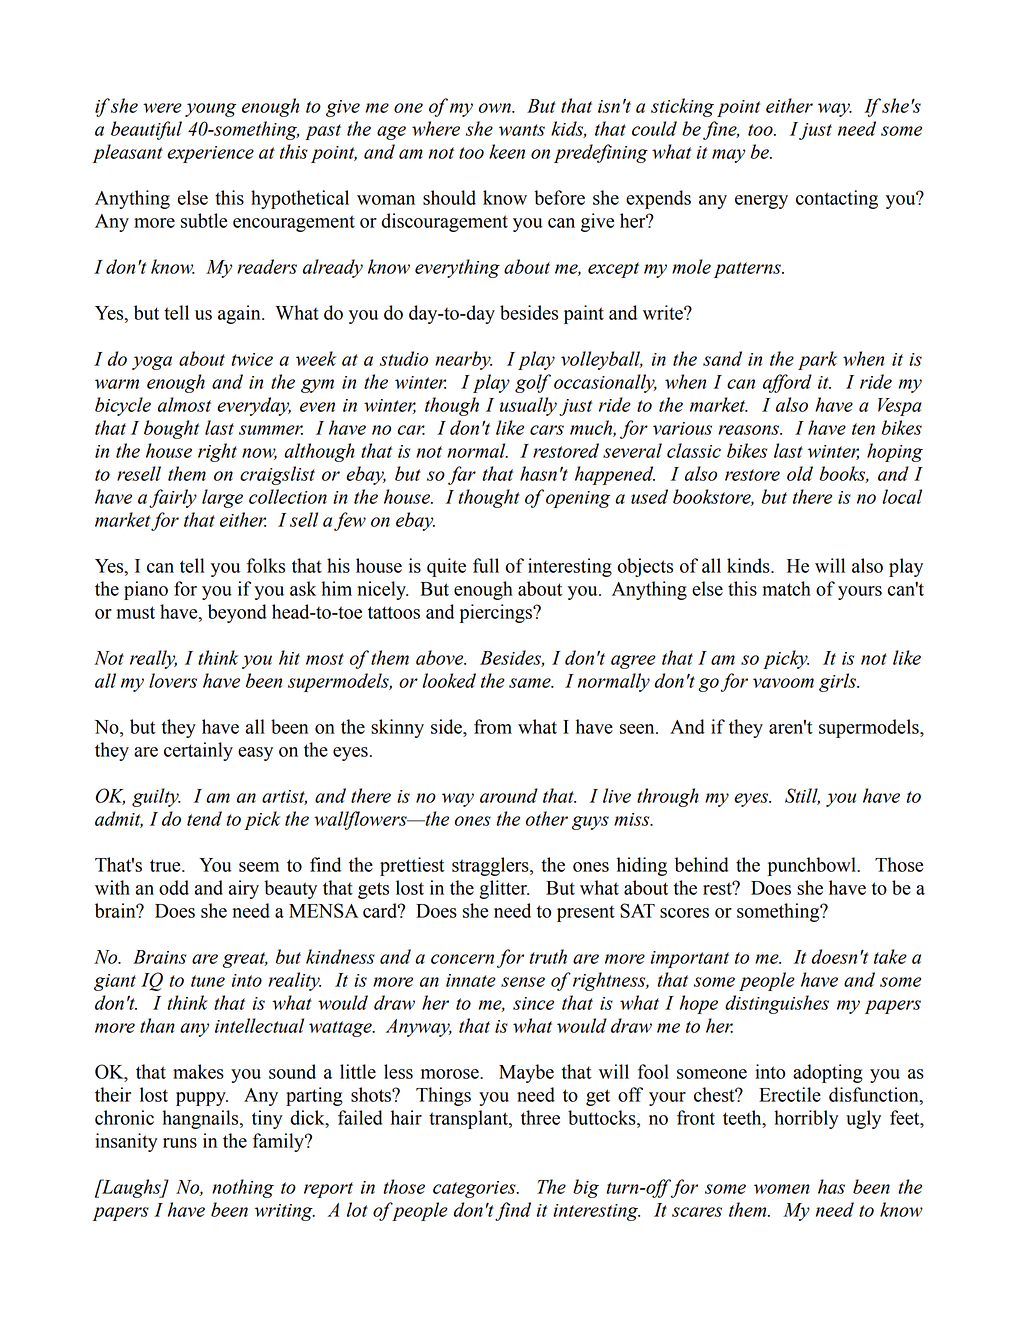 This screenshot has height=1320, width=1020. I want to click on other, so click(547, 818).
